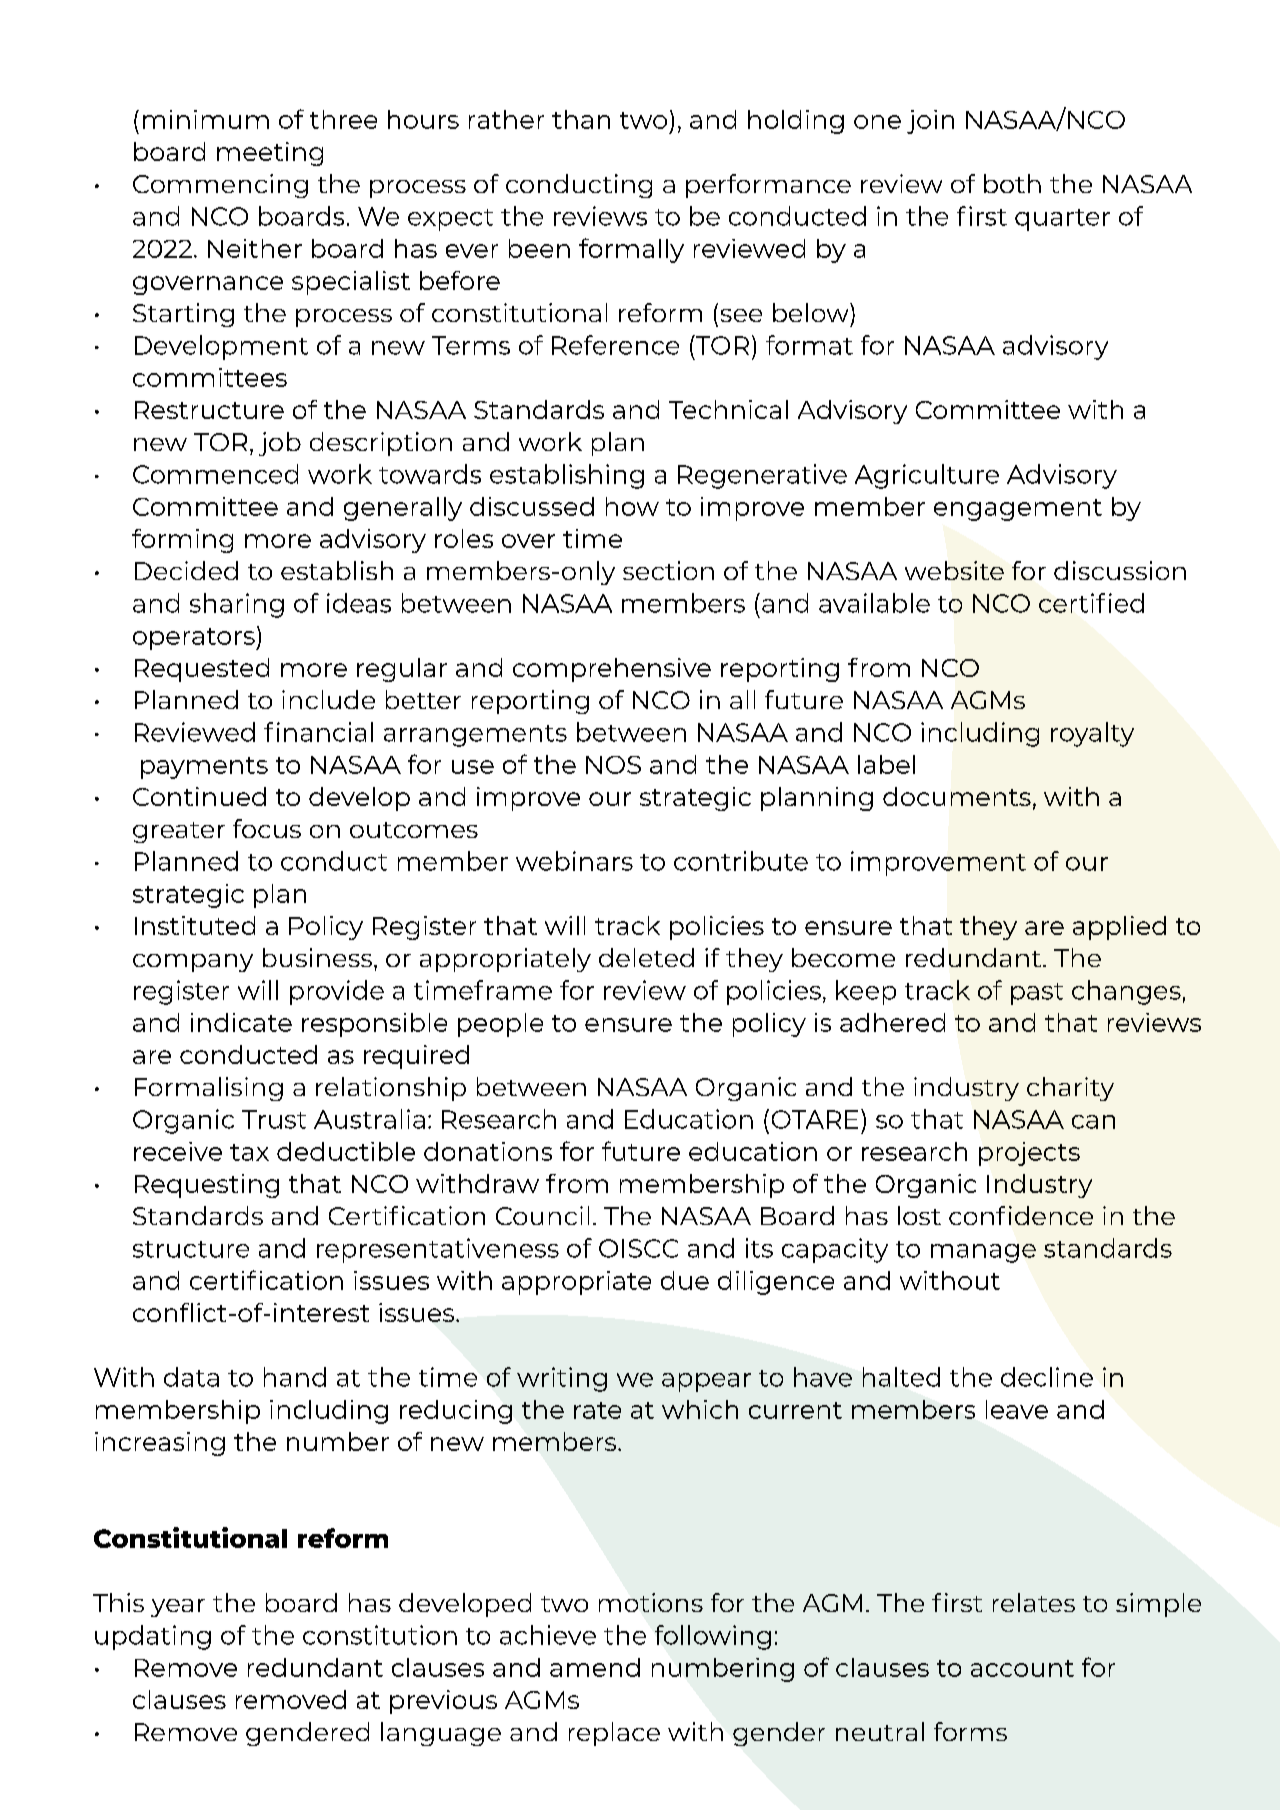 The width and height of the image is (1280, 1810). What do you see at coordinates (581, 119) in the image?
I see `than` at bounding box center [581, 119].
